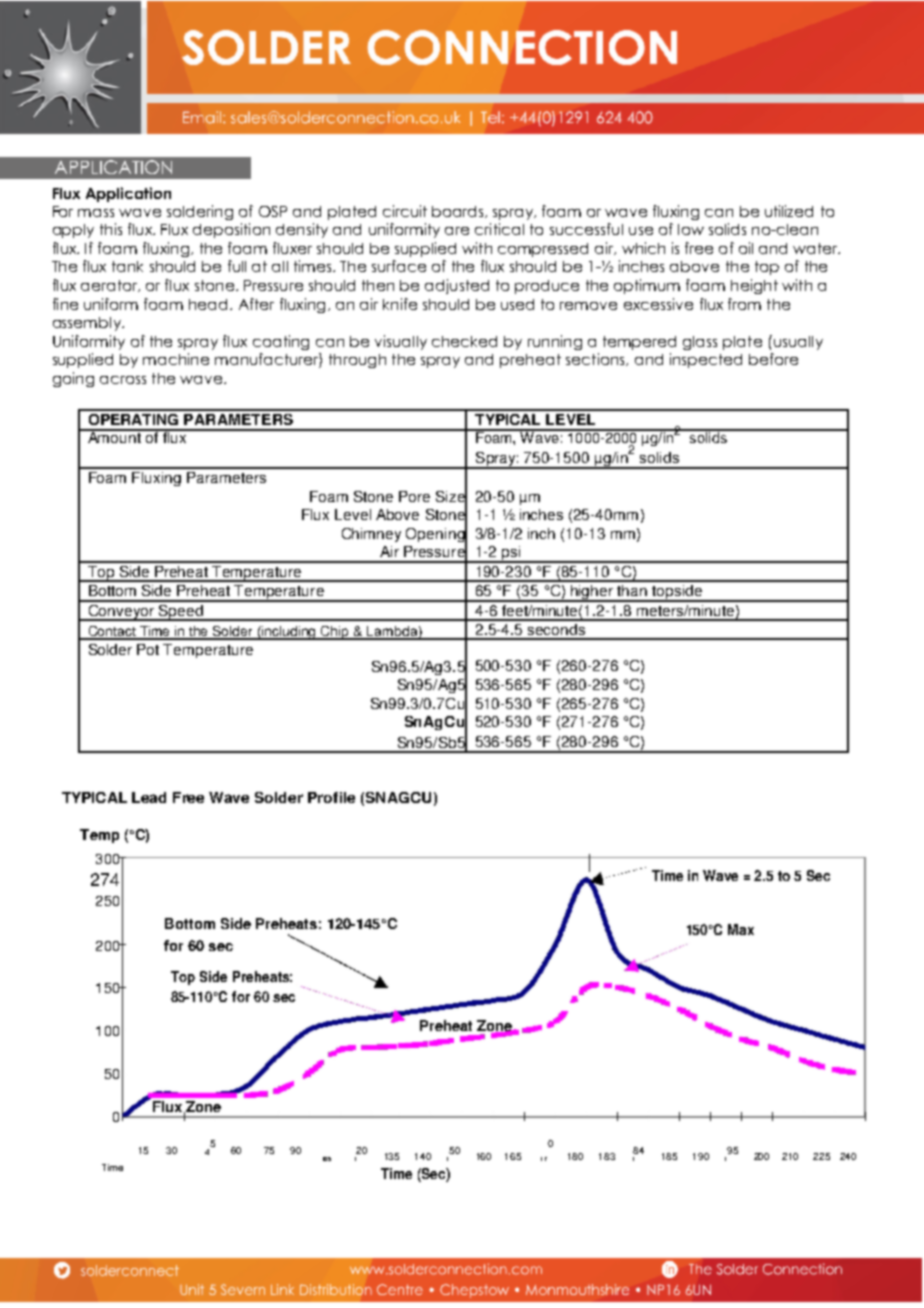 The height and width of the screenshot is (1308, 924). Describe the element at coordinates (149, 797) in the screenshot. I see `Lead` at that location.
